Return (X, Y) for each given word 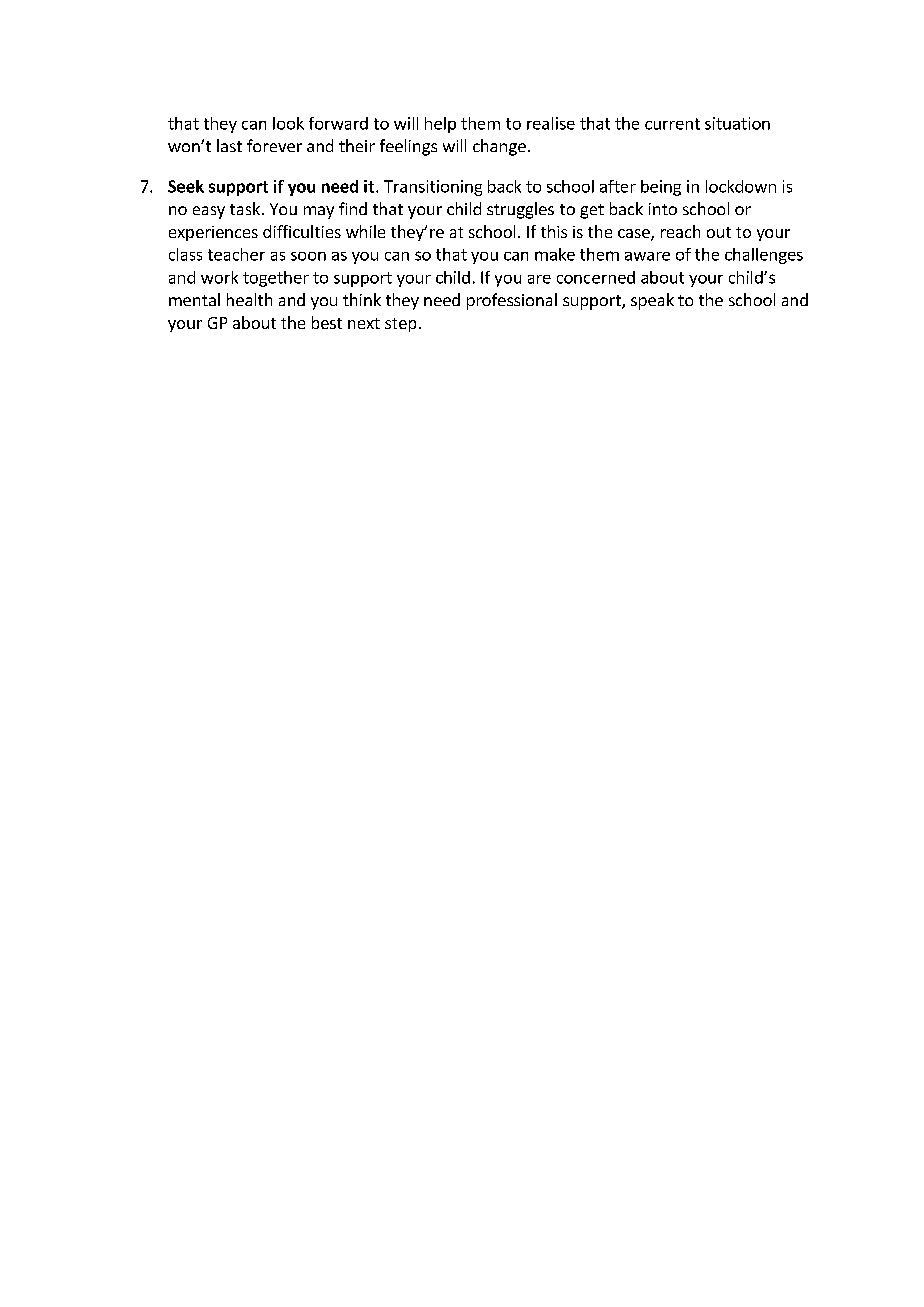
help (440, 125)
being (661, 188)
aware (647, 256)
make (555, 254)
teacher (236, 254)
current (672, 124)
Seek (186, 186)
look (288, 123)
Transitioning (433, 188)
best (327, 322)
